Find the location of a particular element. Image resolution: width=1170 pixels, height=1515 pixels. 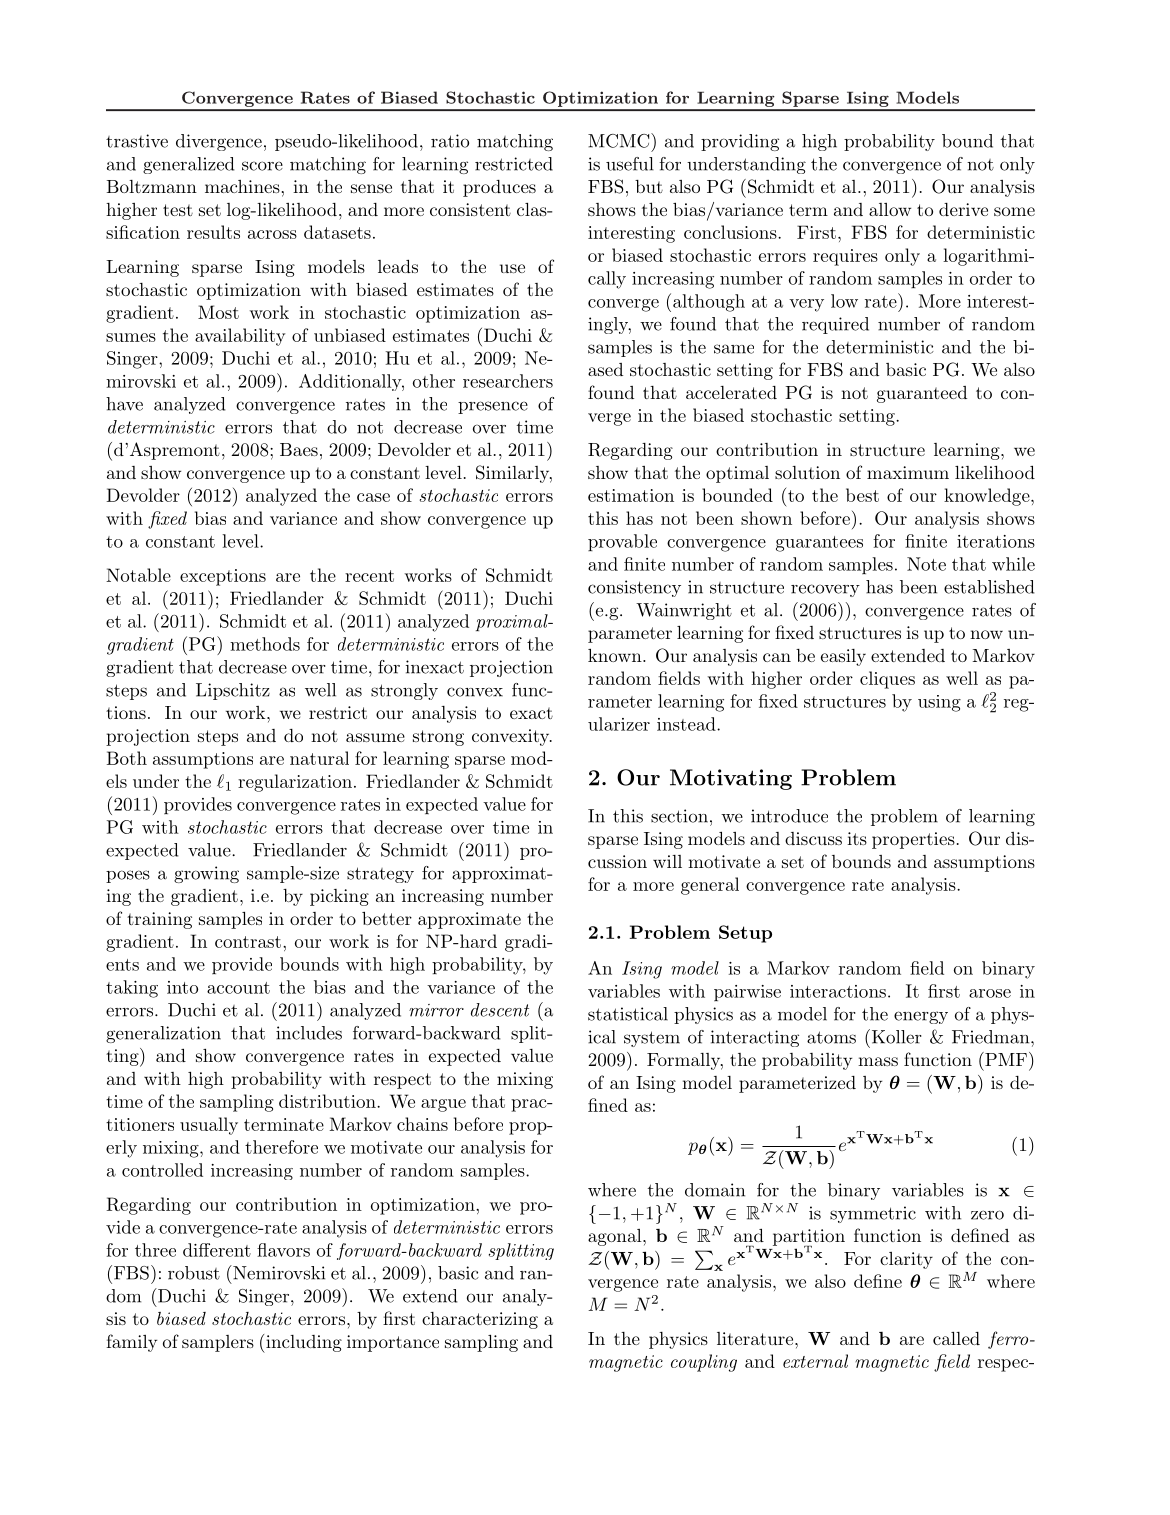

maximum is located at coordinates (908, 472).
